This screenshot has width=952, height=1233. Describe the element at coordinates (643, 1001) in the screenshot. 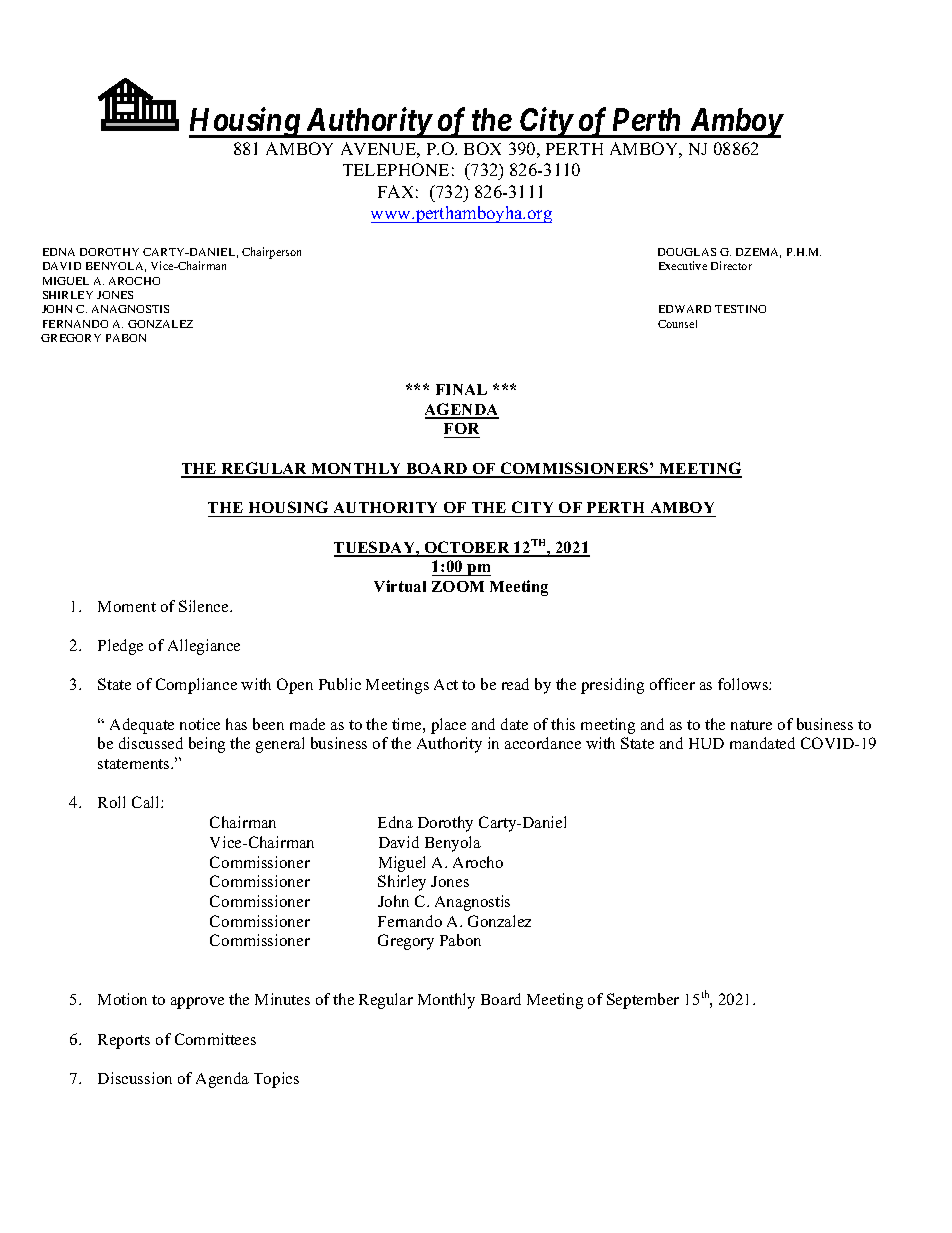

I see `September` at that location.
